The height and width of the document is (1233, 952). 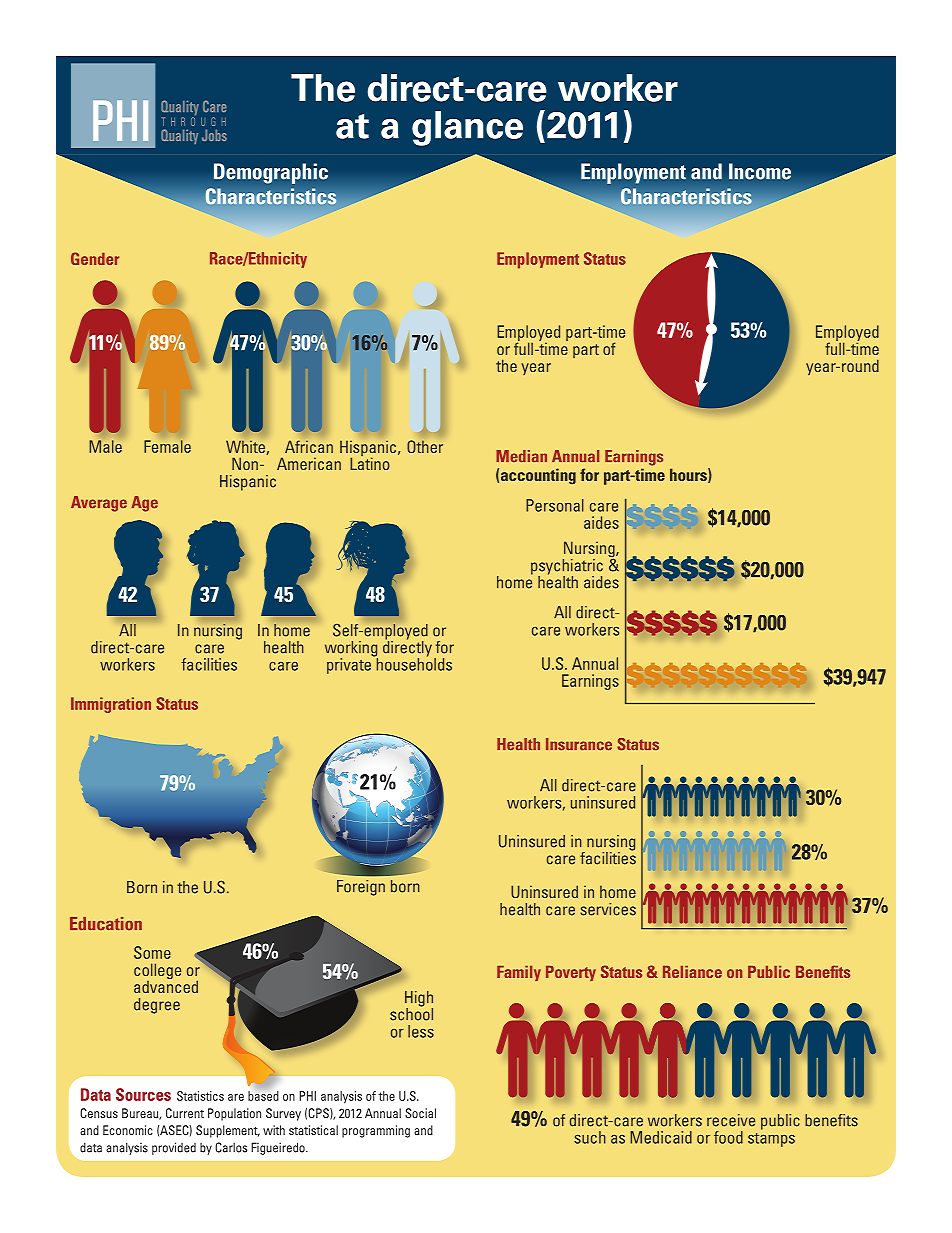 I want to click on Other, so click(x=425, y=446).
